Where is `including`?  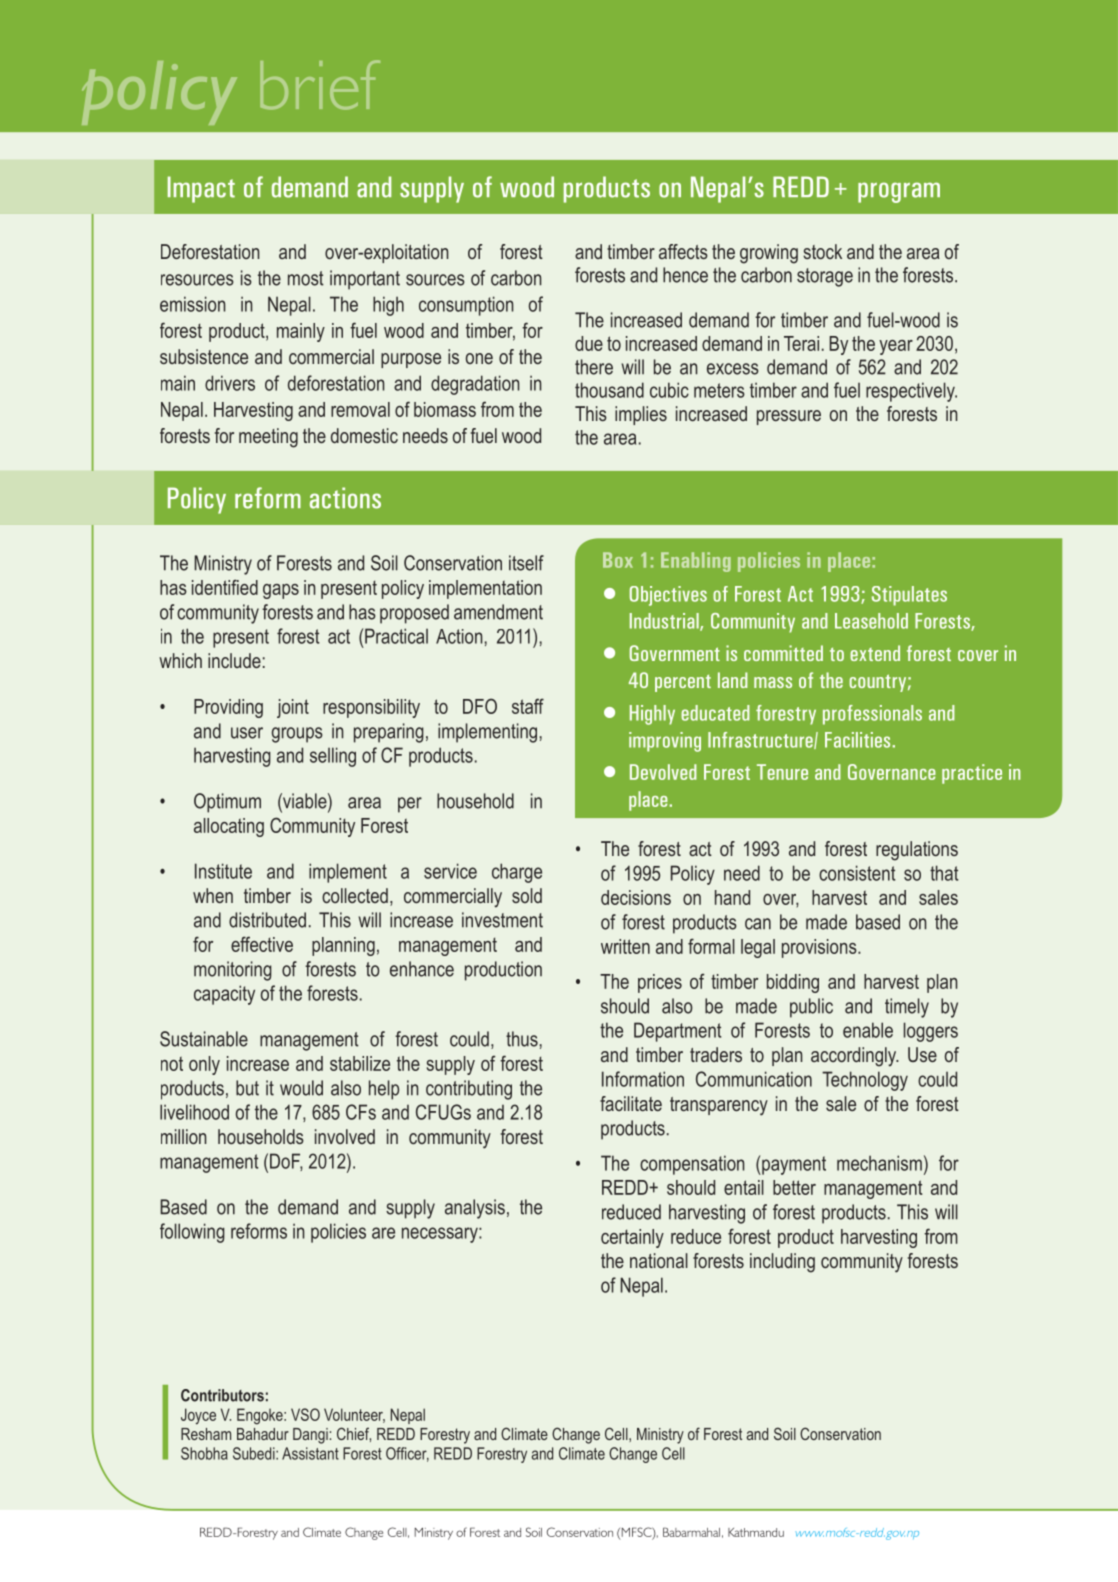
including is located at coordinates (782, 1263).
